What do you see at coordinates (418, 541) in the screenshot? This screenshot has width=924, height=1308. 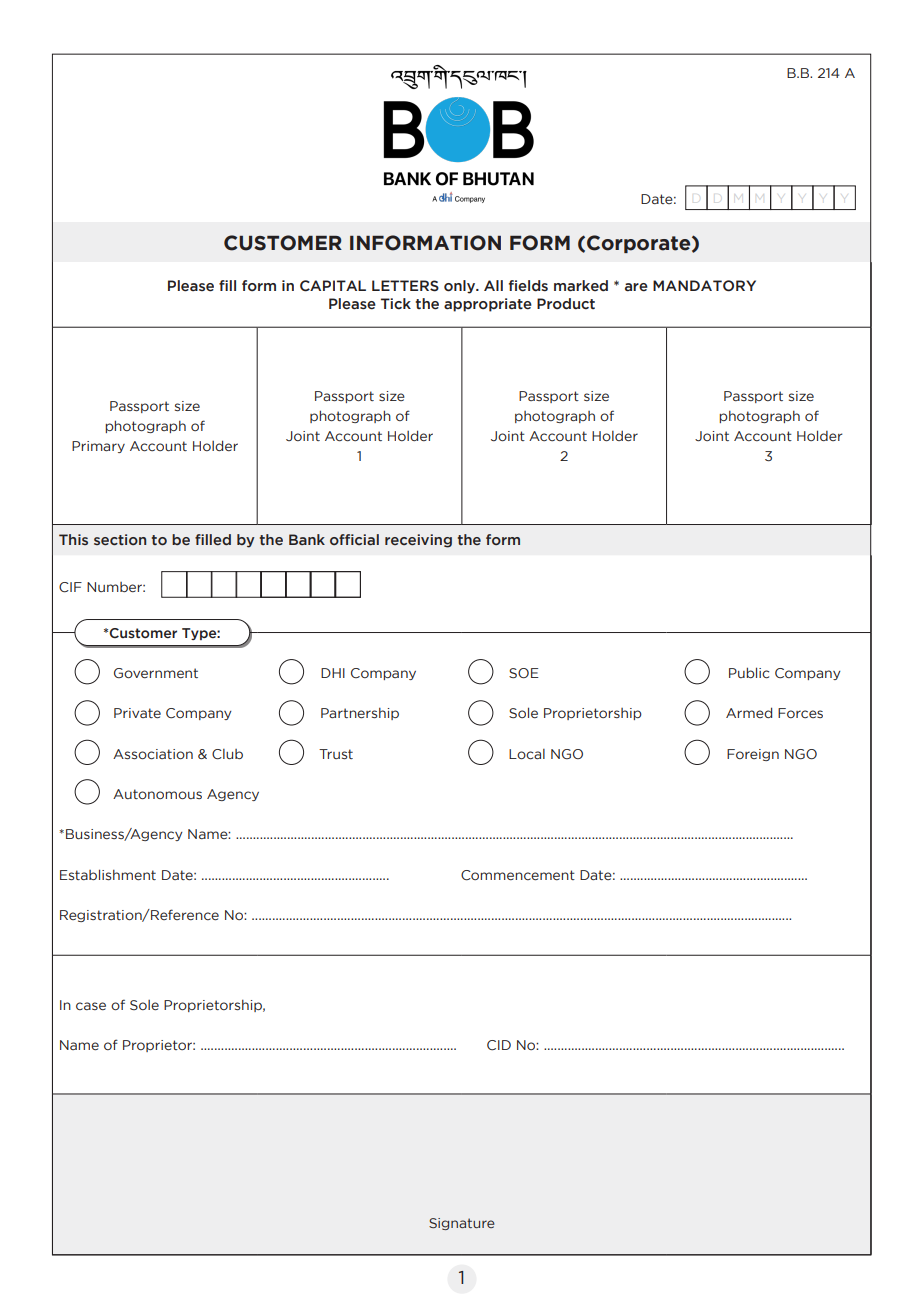 I see `receiving` at bounding box center [418, 541].
